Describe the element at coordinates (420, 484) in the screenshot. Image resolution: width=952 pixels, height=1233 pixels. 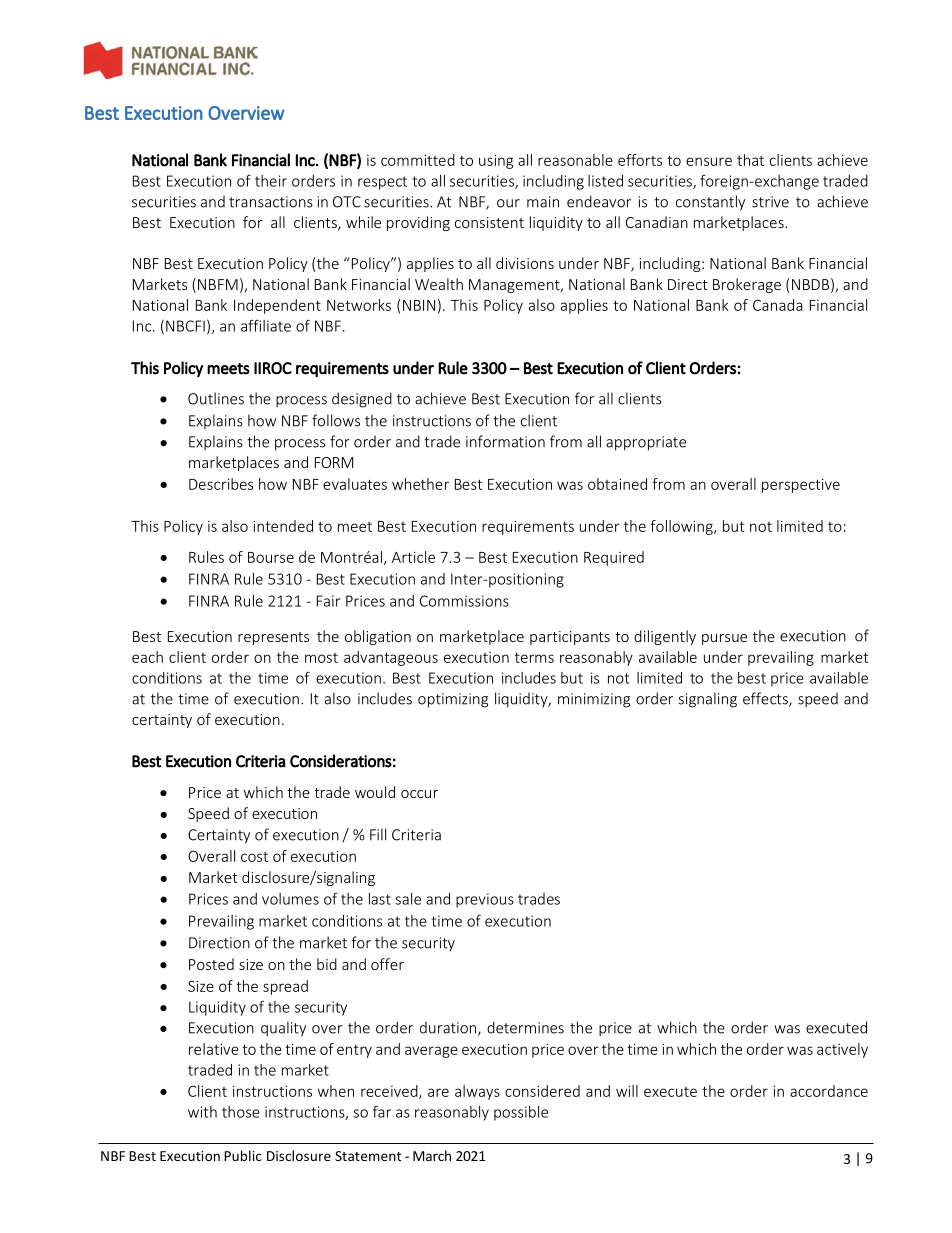
I see `whether` at that location.
